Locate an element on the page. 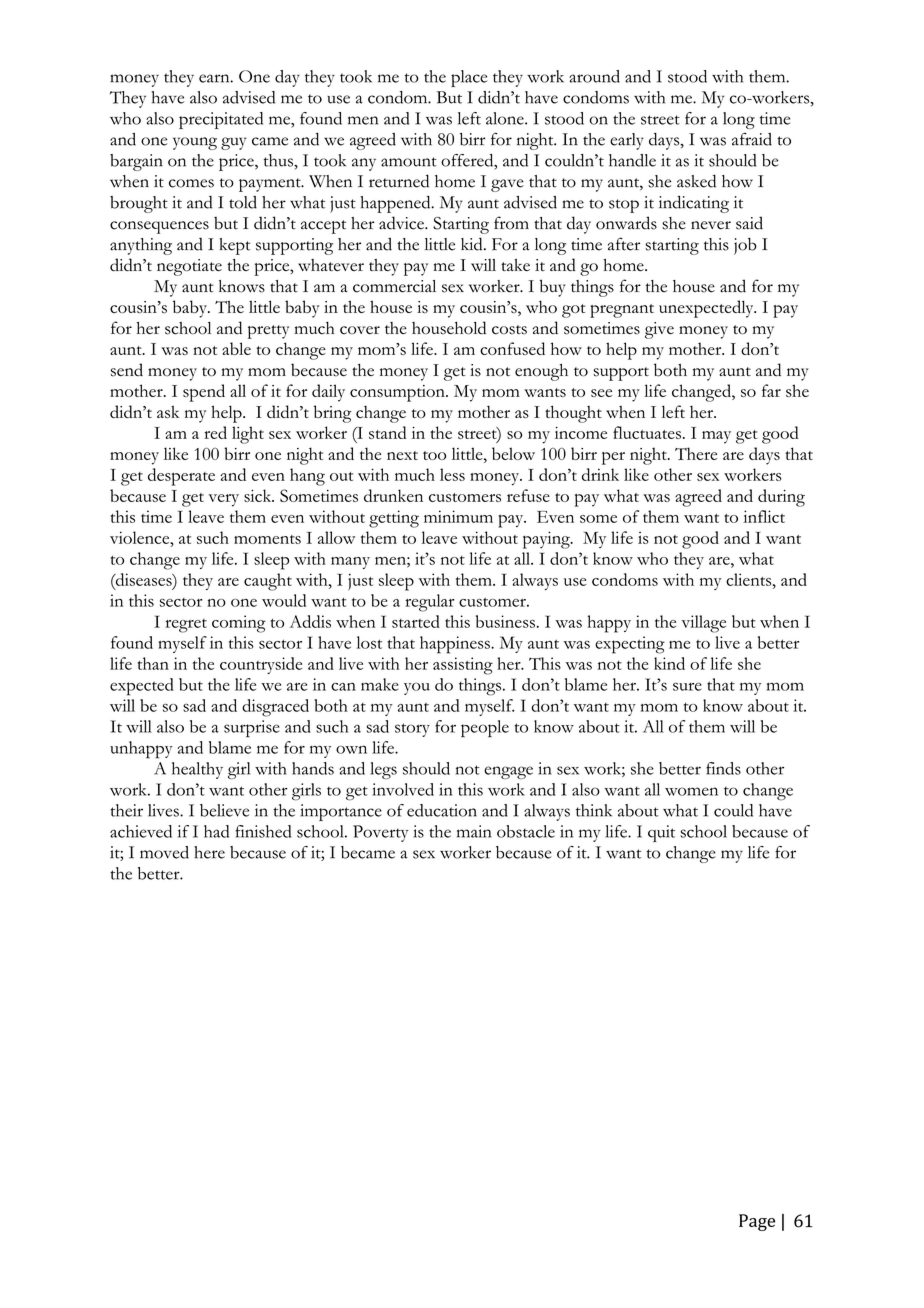  regular is located at coordinates (430, 603).
